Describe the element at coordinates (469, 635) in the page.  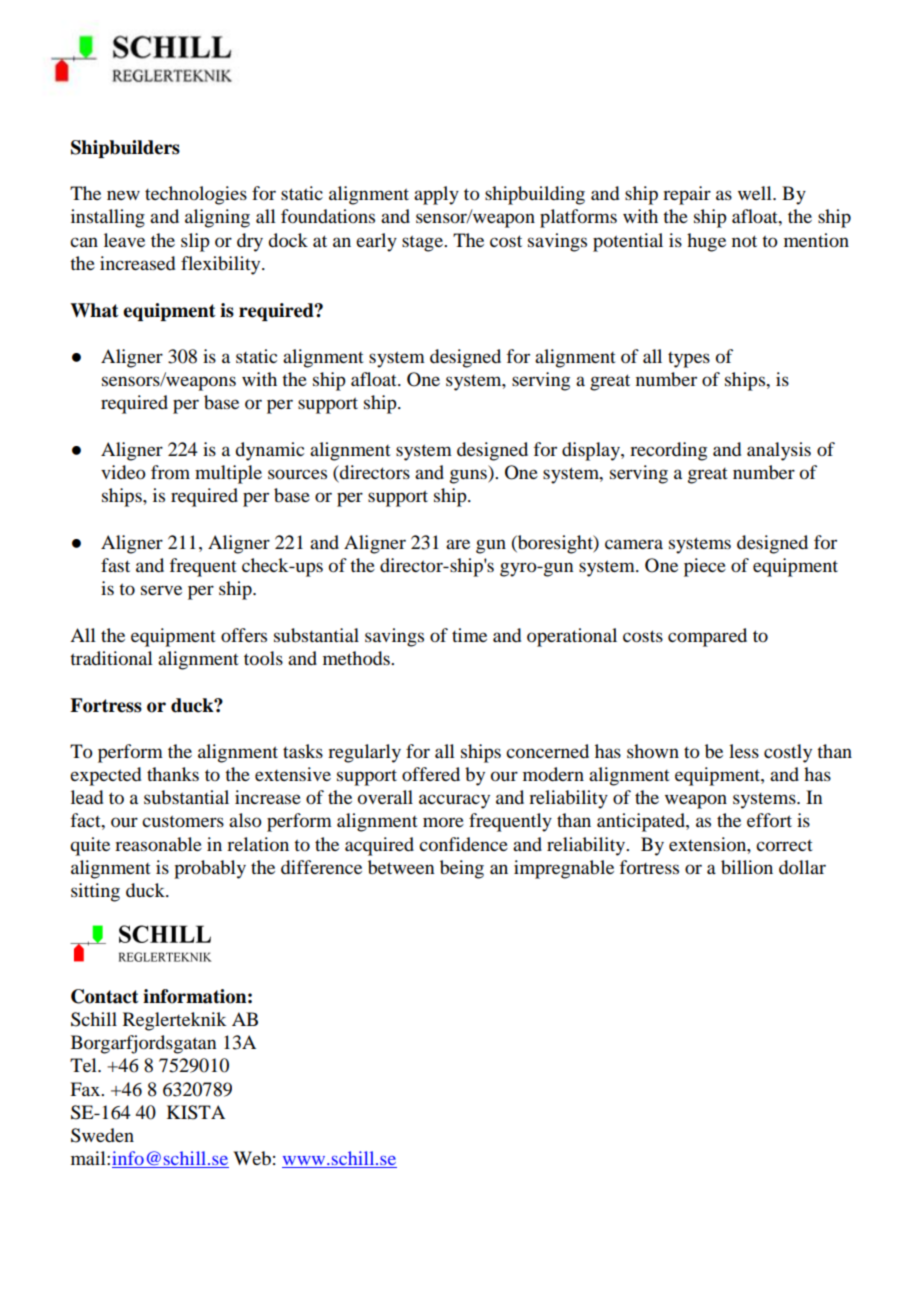
I see `time` at that location.
